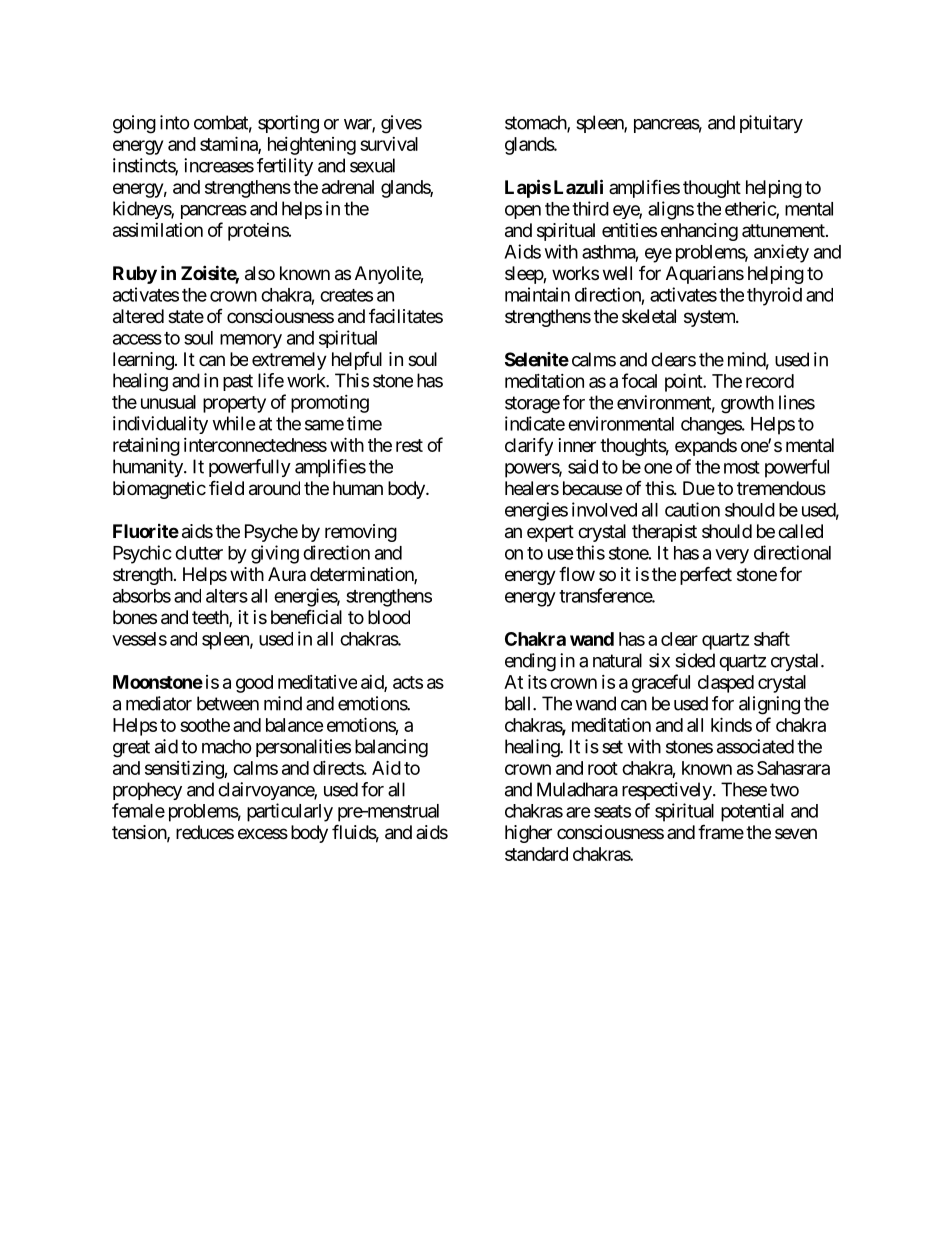  Describe the element at coordinates (409, 445) in the screenshot. I see `rest` at that location.
